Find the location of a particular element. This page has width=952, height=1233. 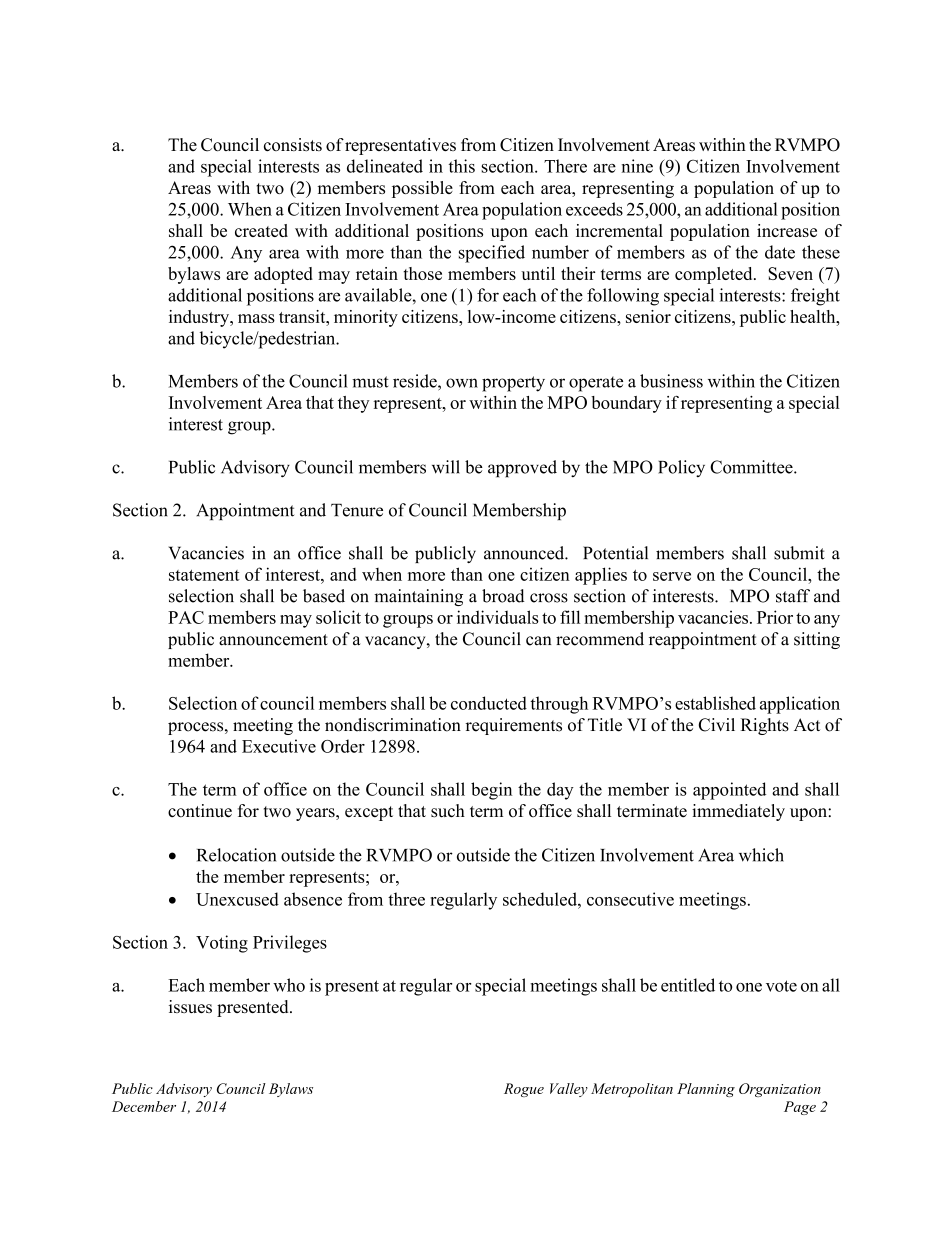

such is located at coordinates (448, 811).
